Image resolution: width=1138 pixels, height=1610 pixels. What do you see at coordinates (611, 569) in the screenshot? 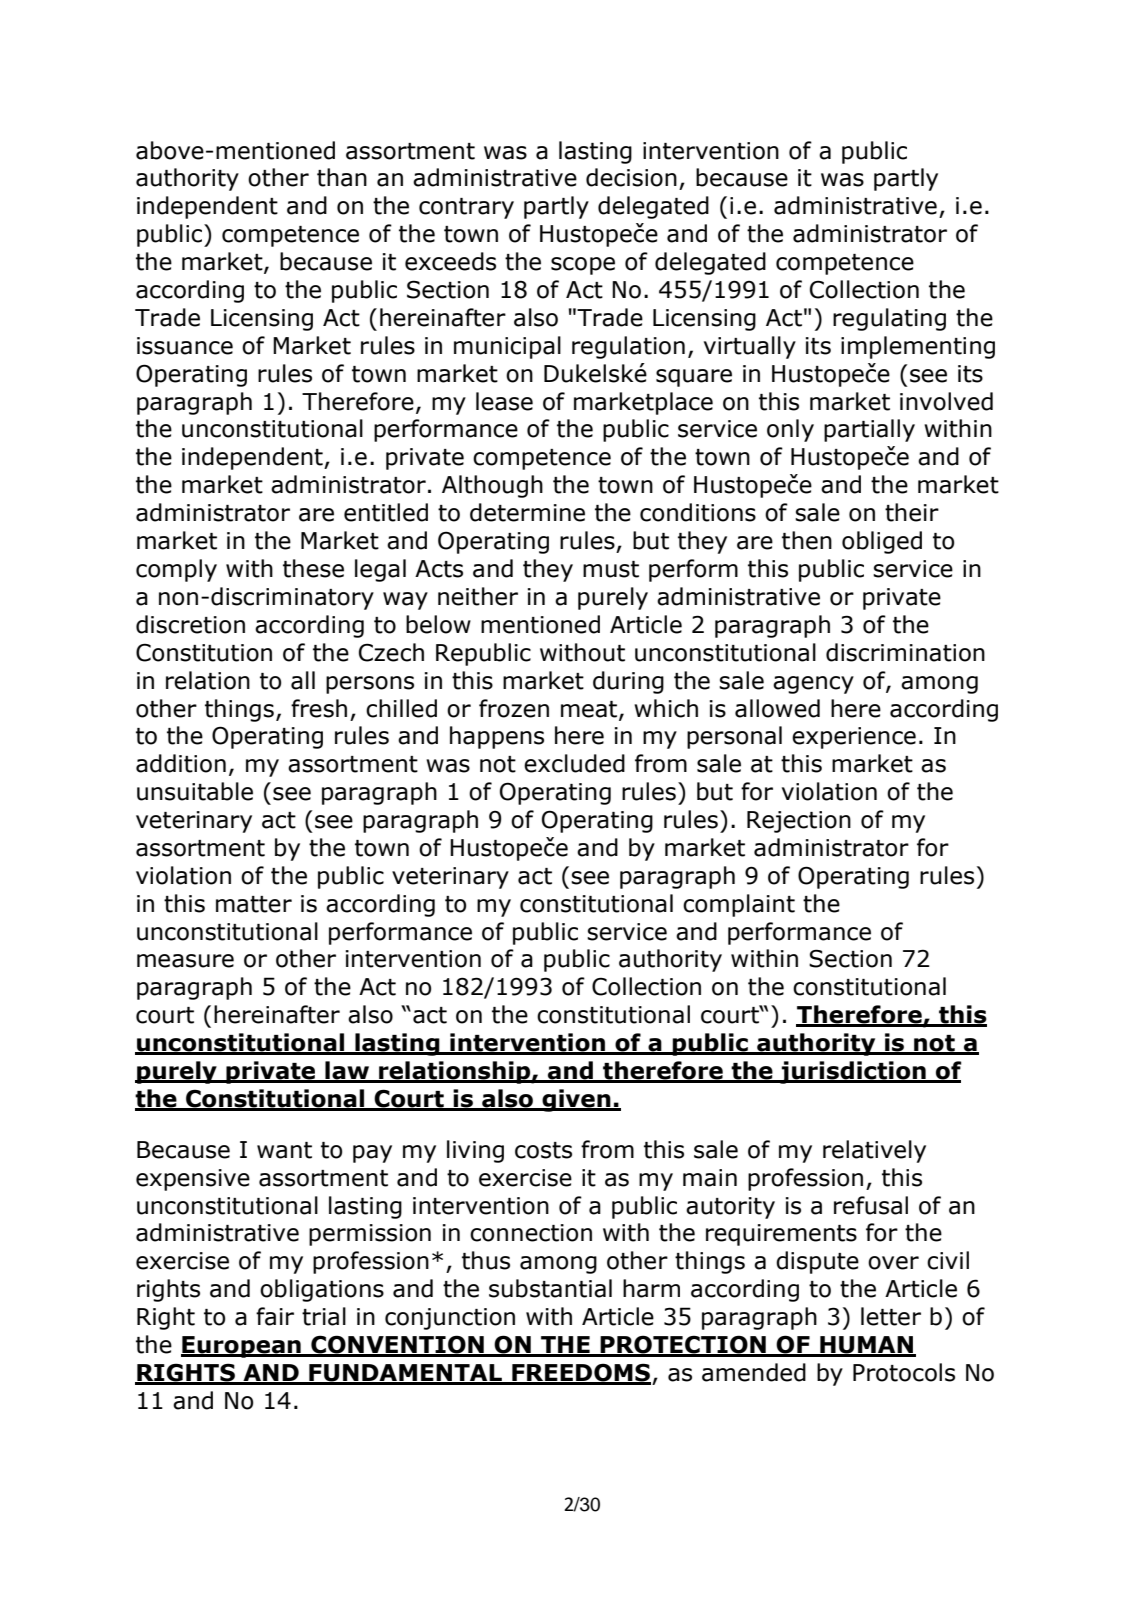
I see `must` at bounding box center [611, 569].
